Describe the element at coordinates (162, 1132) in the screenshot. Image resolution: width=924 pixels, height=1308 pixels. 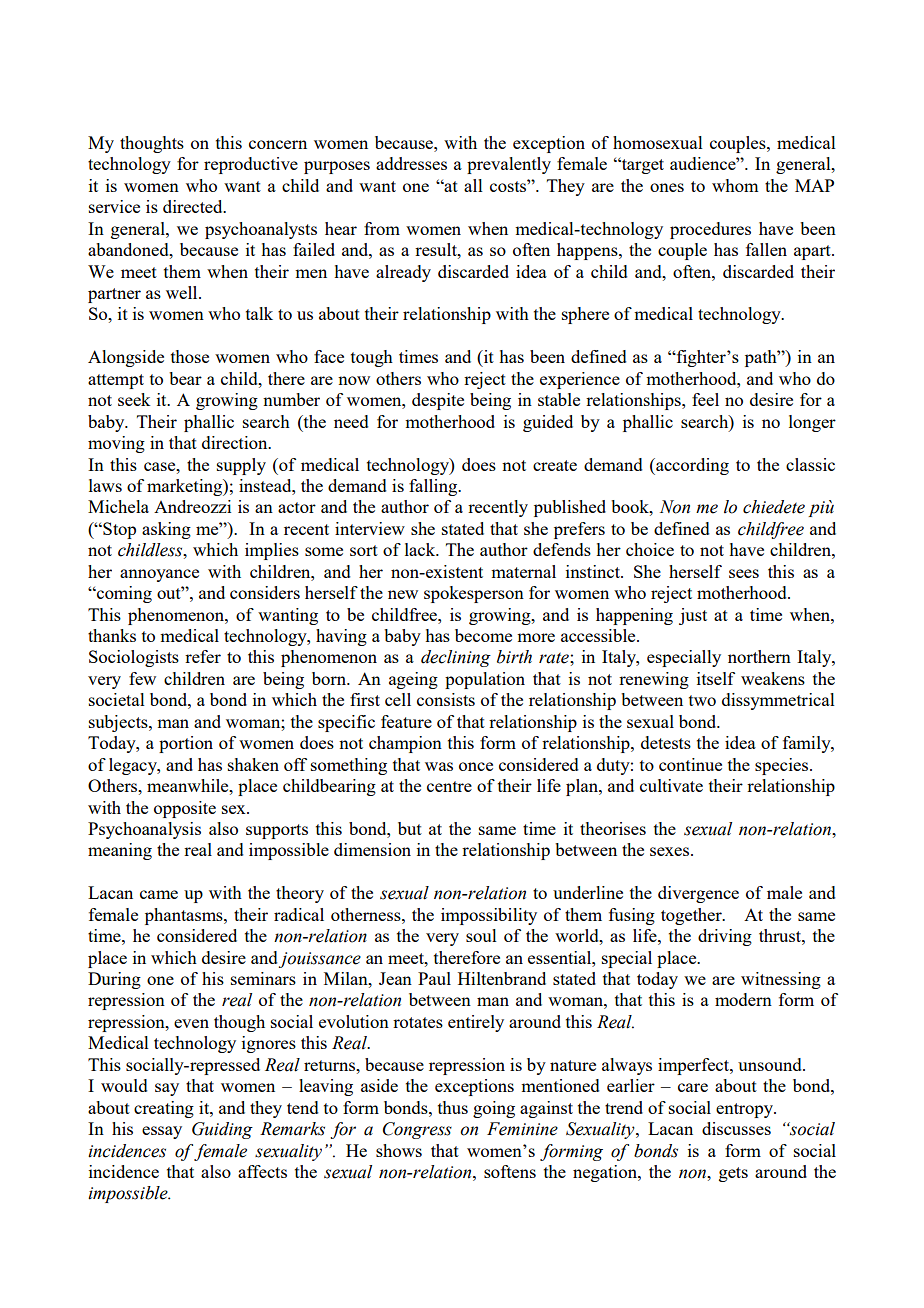
I see `essay` at that location.
